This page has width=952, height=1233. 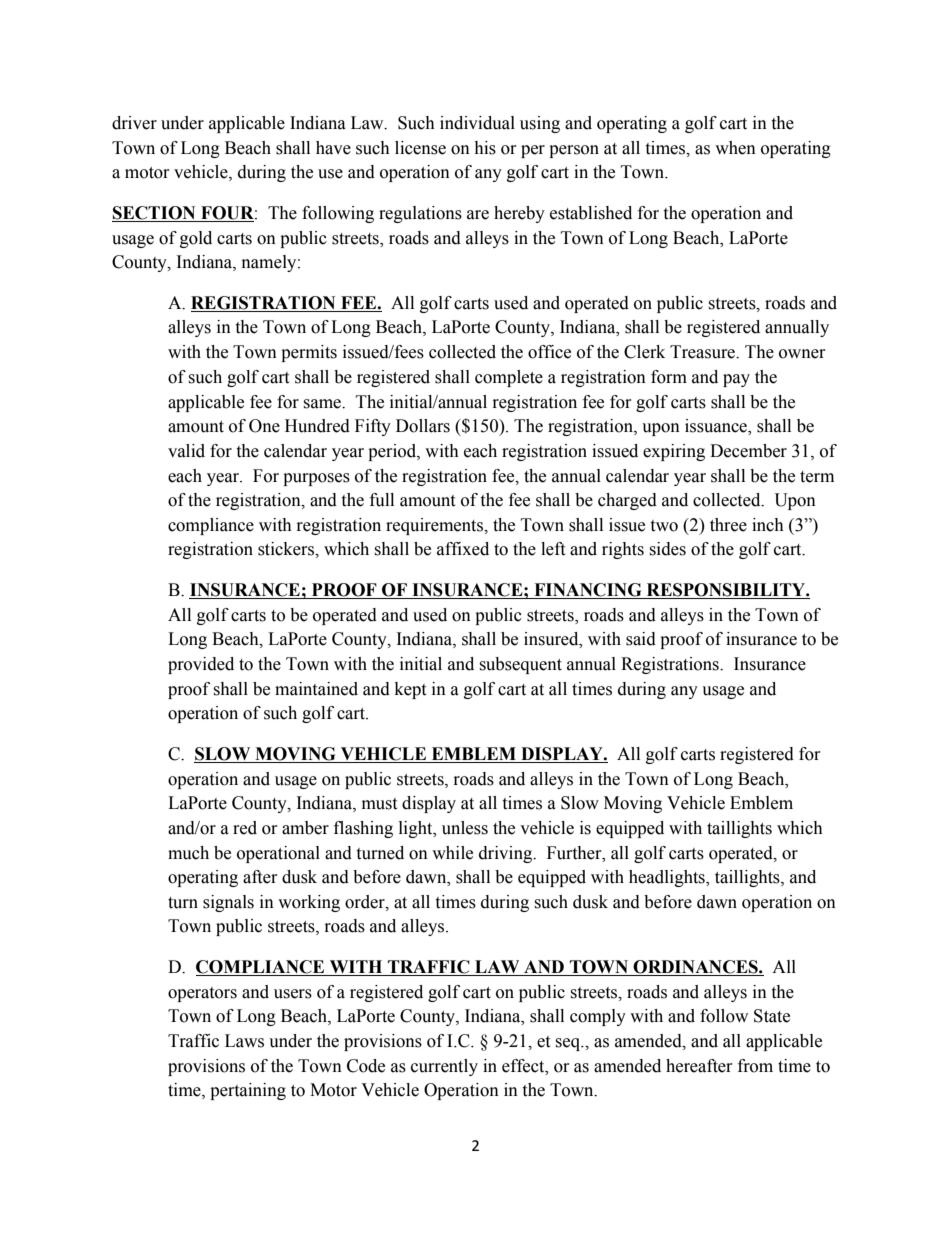 What do you see at coordinates (244, 1041) in the page?
I see `Laws` at bounding box center [244, 1041].
